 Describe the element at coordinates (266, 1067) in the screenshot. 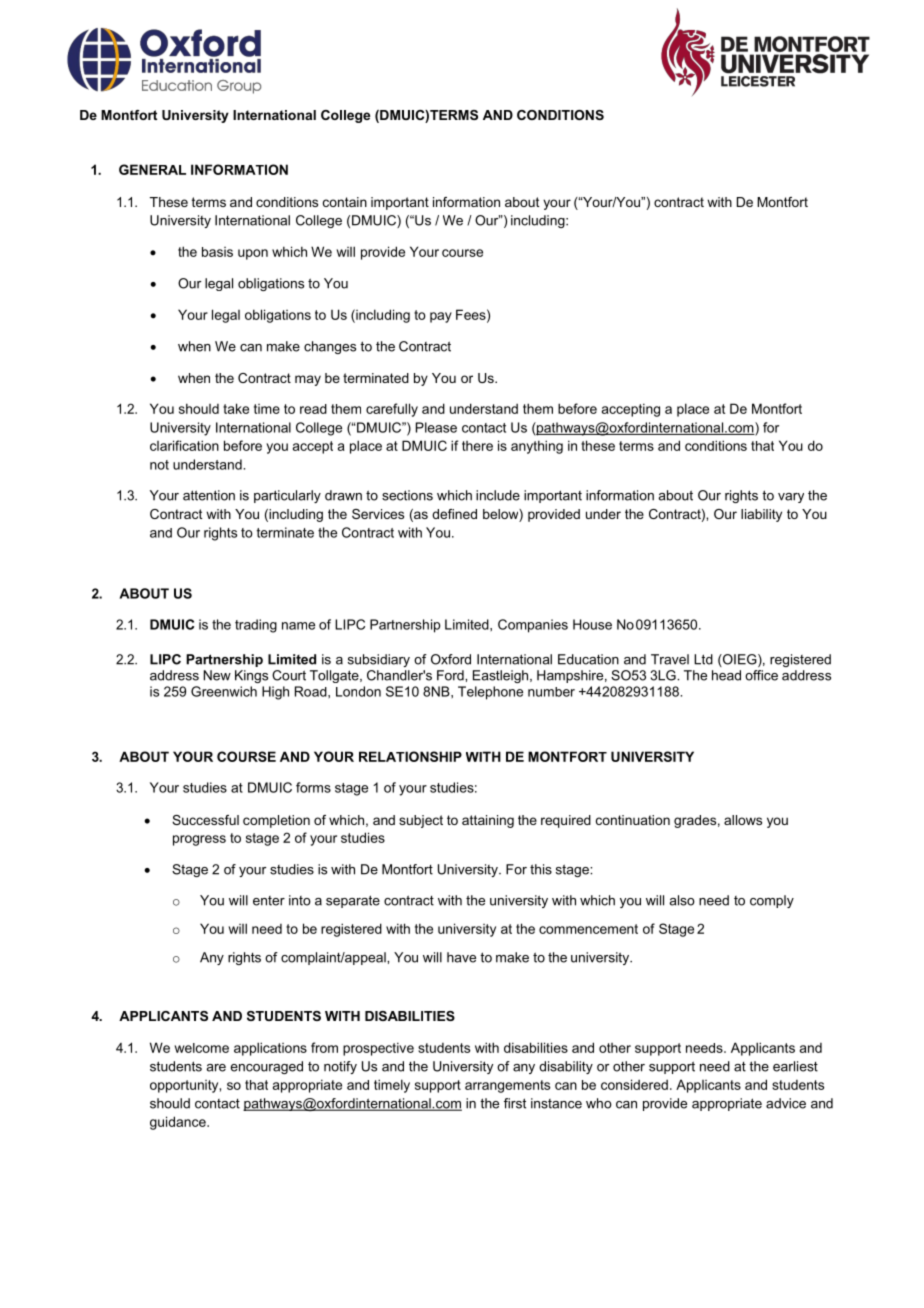

I see `encouraged` at that location.
